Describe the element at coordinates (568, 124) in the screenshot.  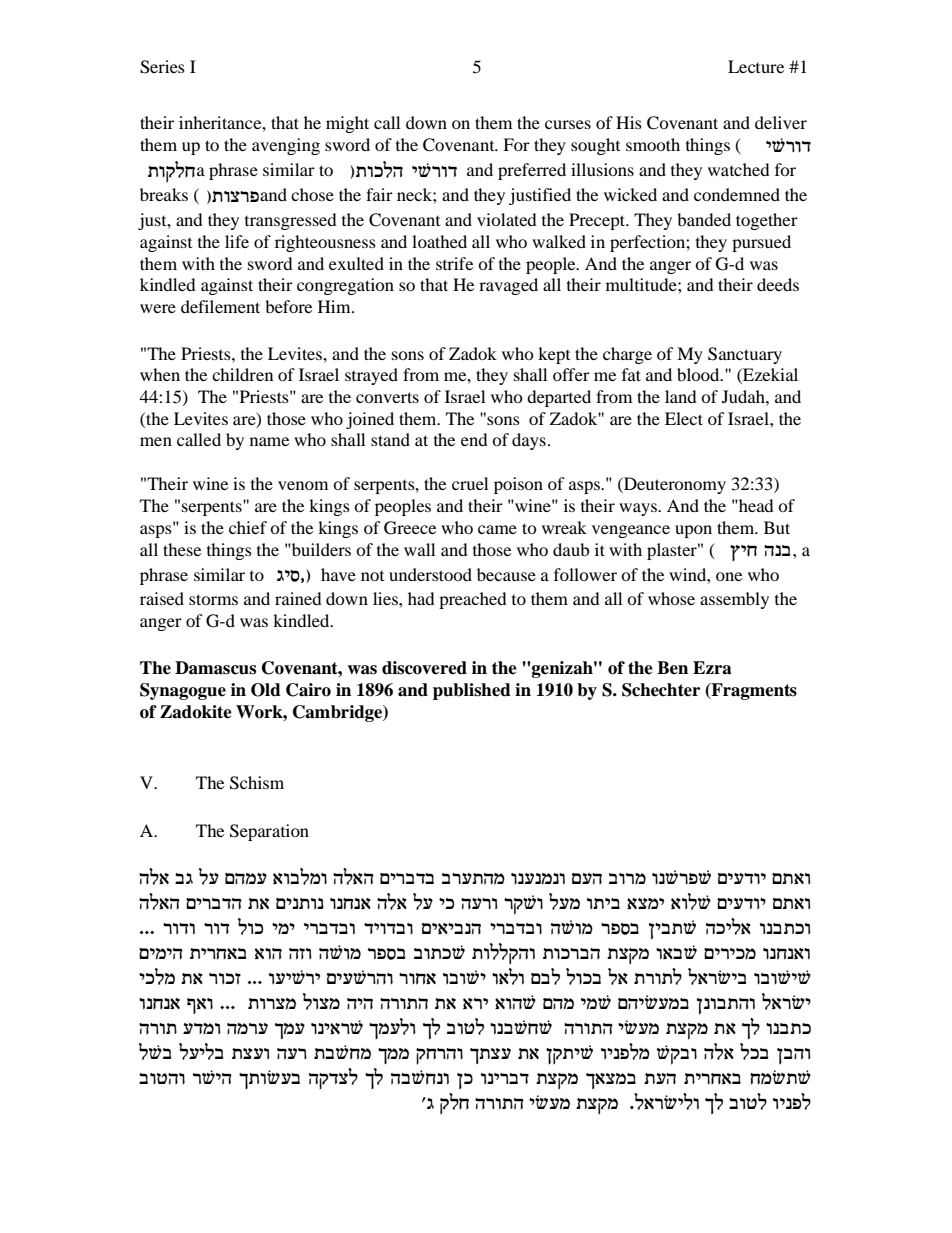
I see `curses` at that location.
